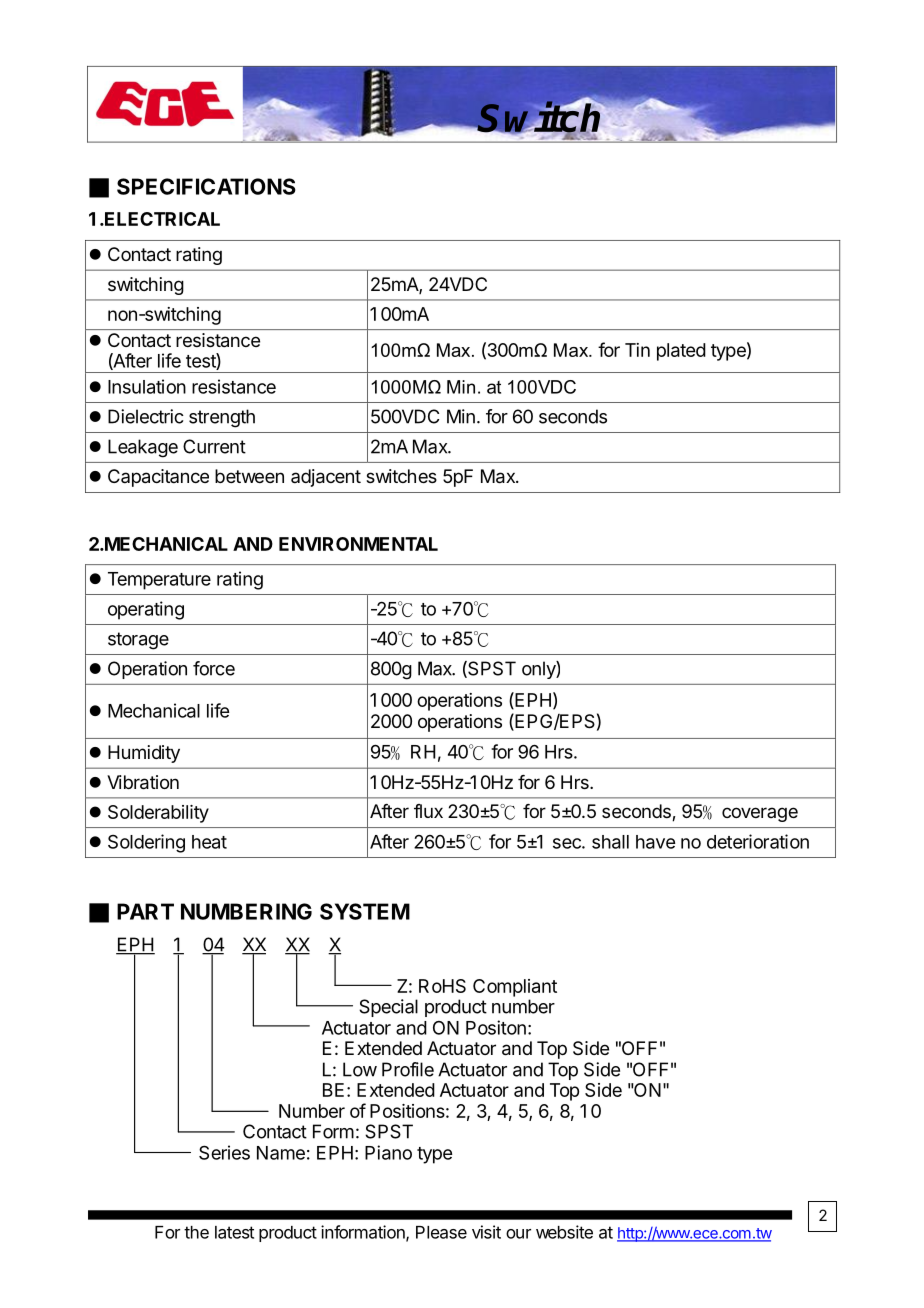  Describe the element at coordinates (206, 186) in the image. I see `SPECIFICATIONS` at that location.
